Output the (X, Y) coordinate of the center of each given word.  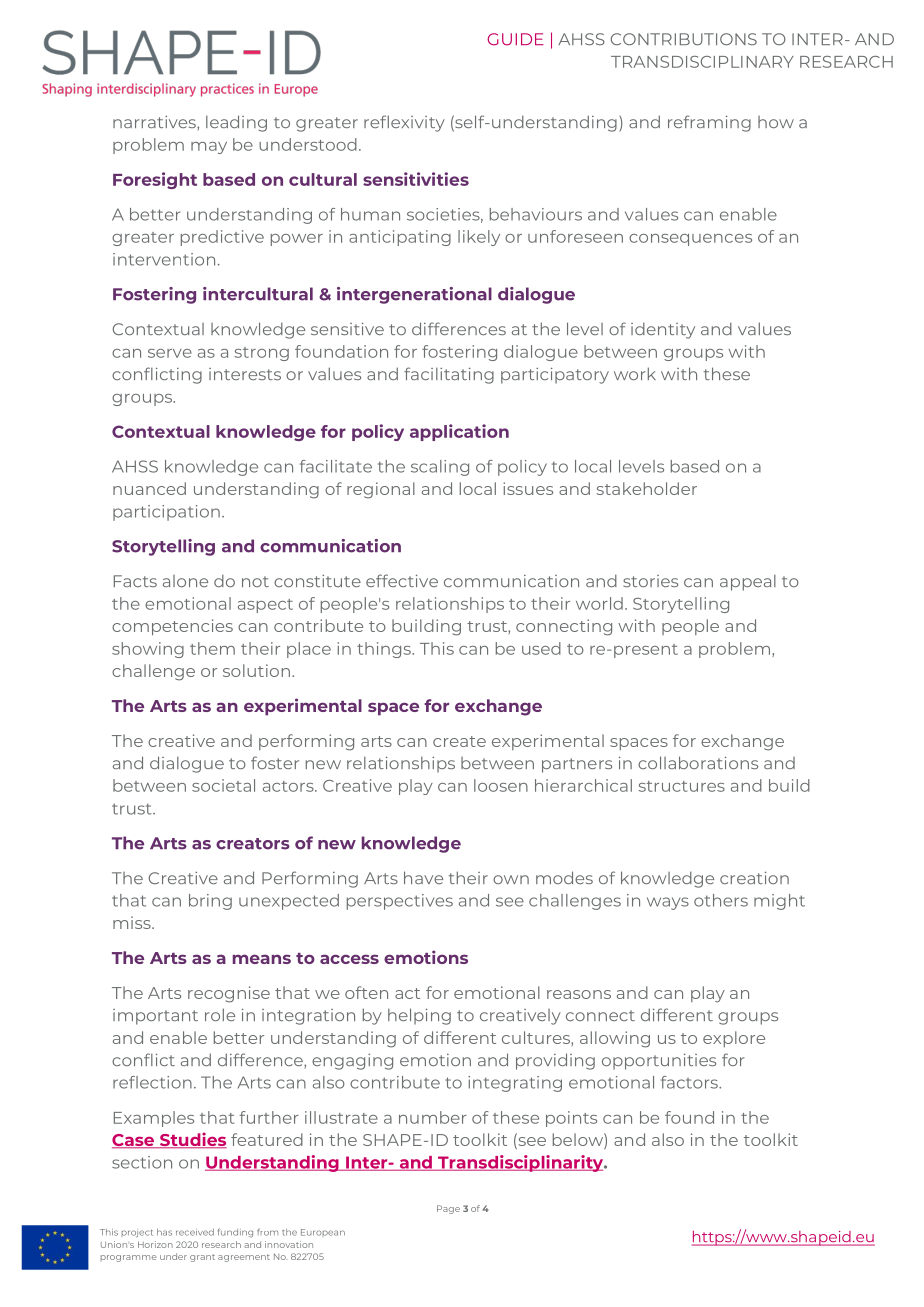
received (195, 1232)
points (571, 1119)
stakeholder (647, 488)
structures (681, 786)
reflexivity (404, 123)
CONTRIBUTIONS (684, 39)
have (423, 877)
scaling (440, 468)
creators (253, 844)
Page (448, 1209)
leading (236, 123)
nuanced (149, 488)
